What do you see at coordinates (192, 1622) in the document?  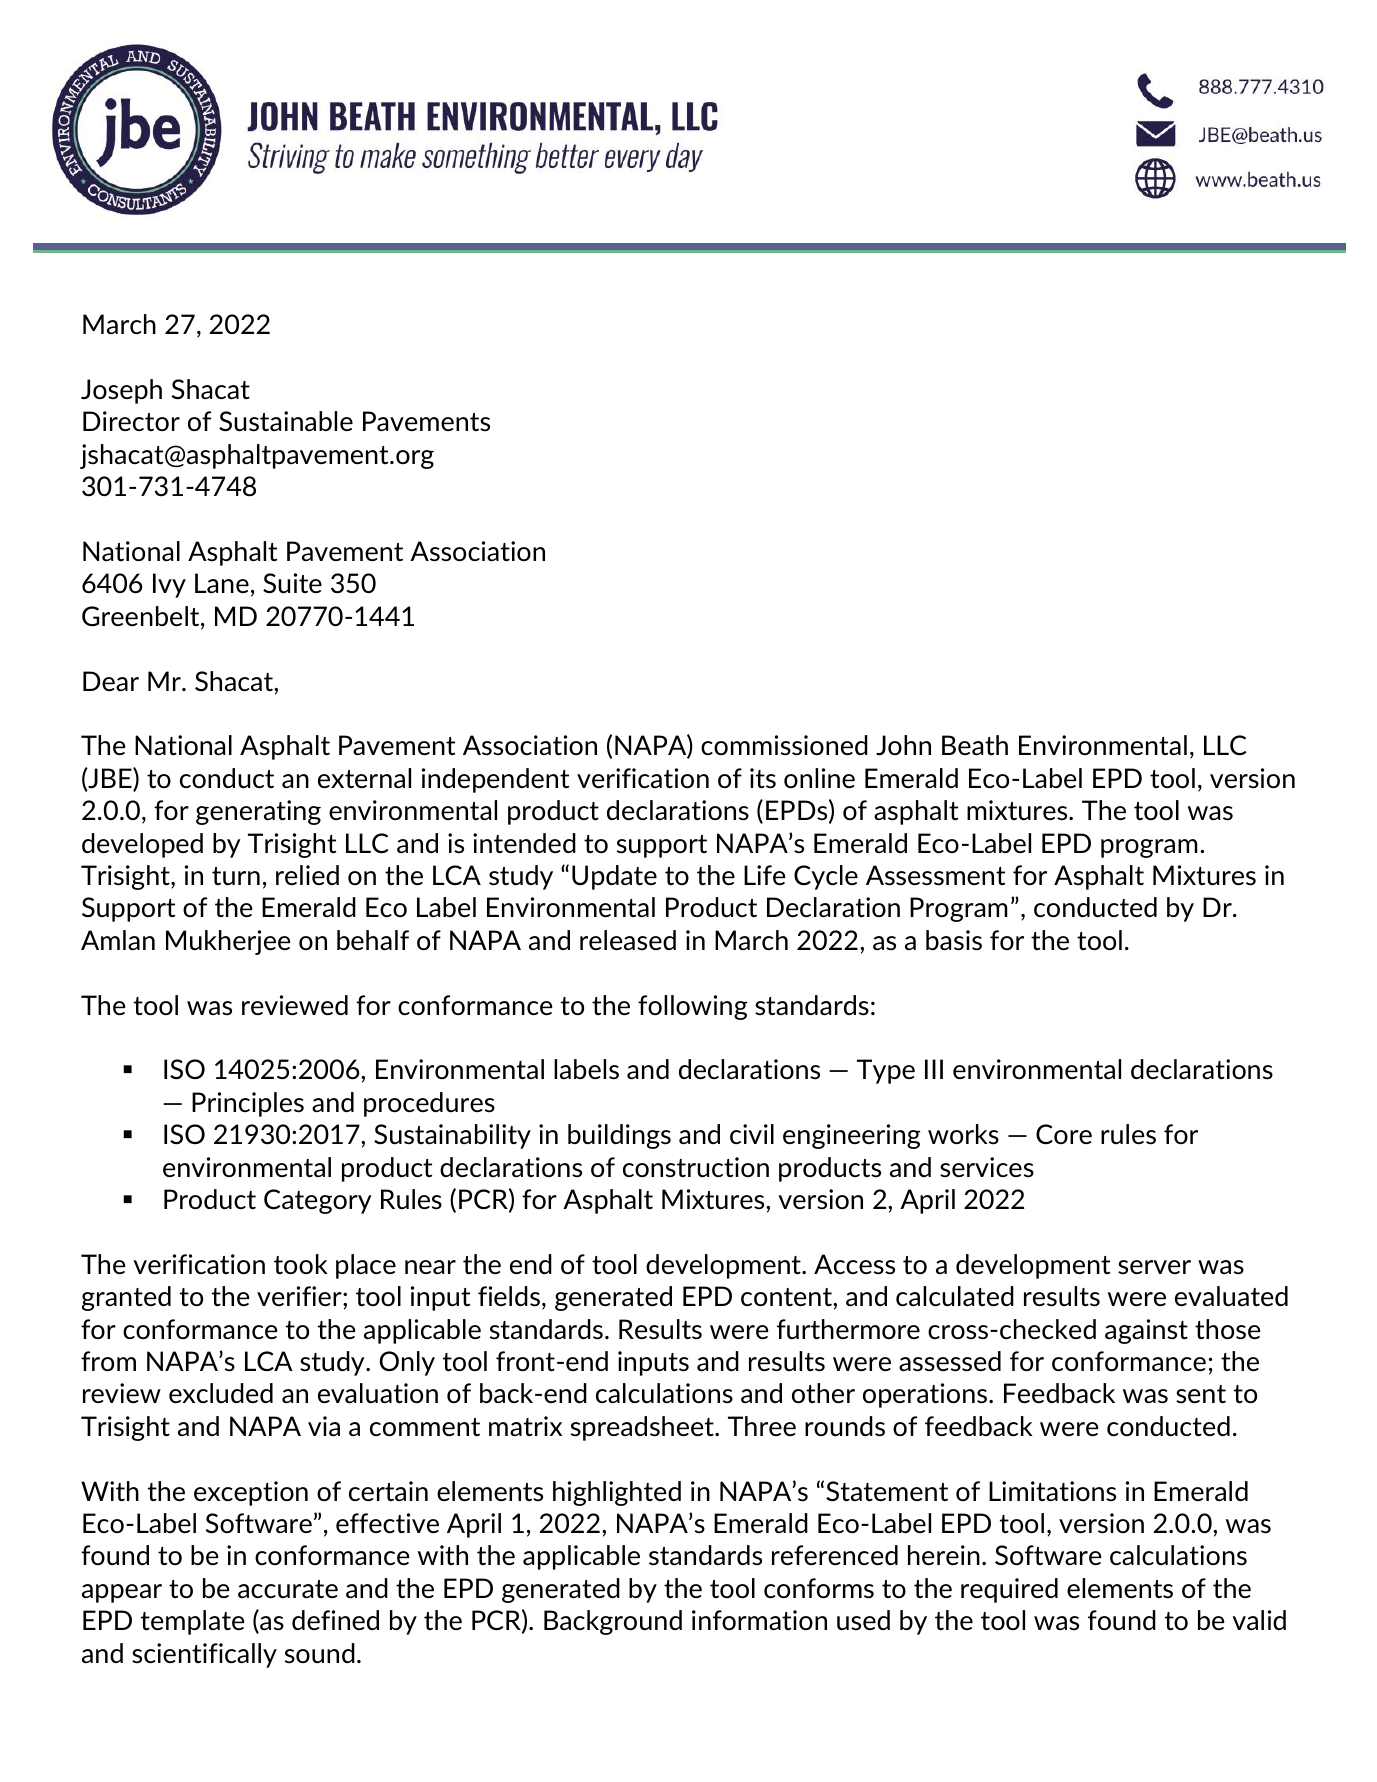 I see `template` at bounding box center [192, 1622].
